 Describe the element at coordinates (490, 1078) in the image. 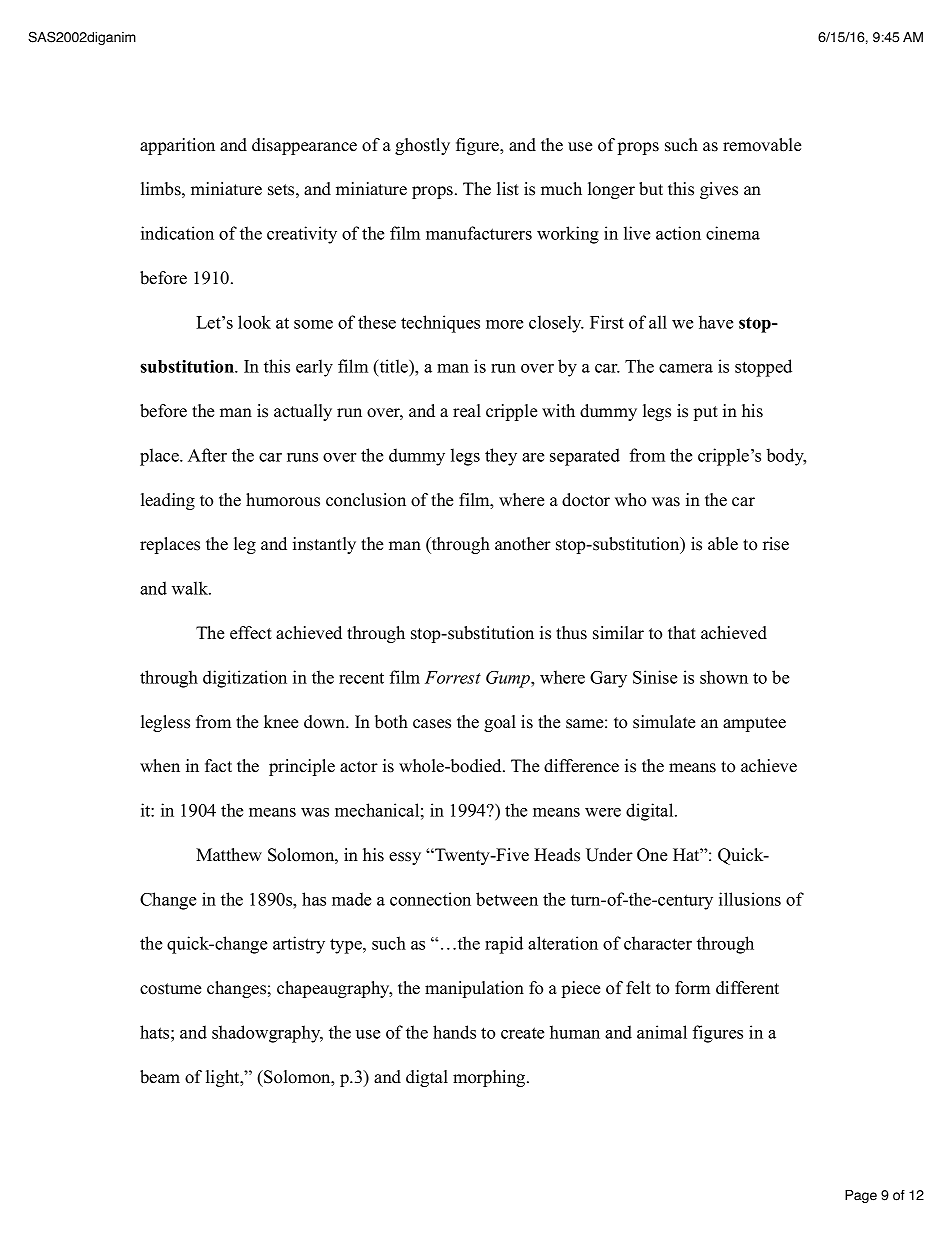

I see `morphing` at that location.
